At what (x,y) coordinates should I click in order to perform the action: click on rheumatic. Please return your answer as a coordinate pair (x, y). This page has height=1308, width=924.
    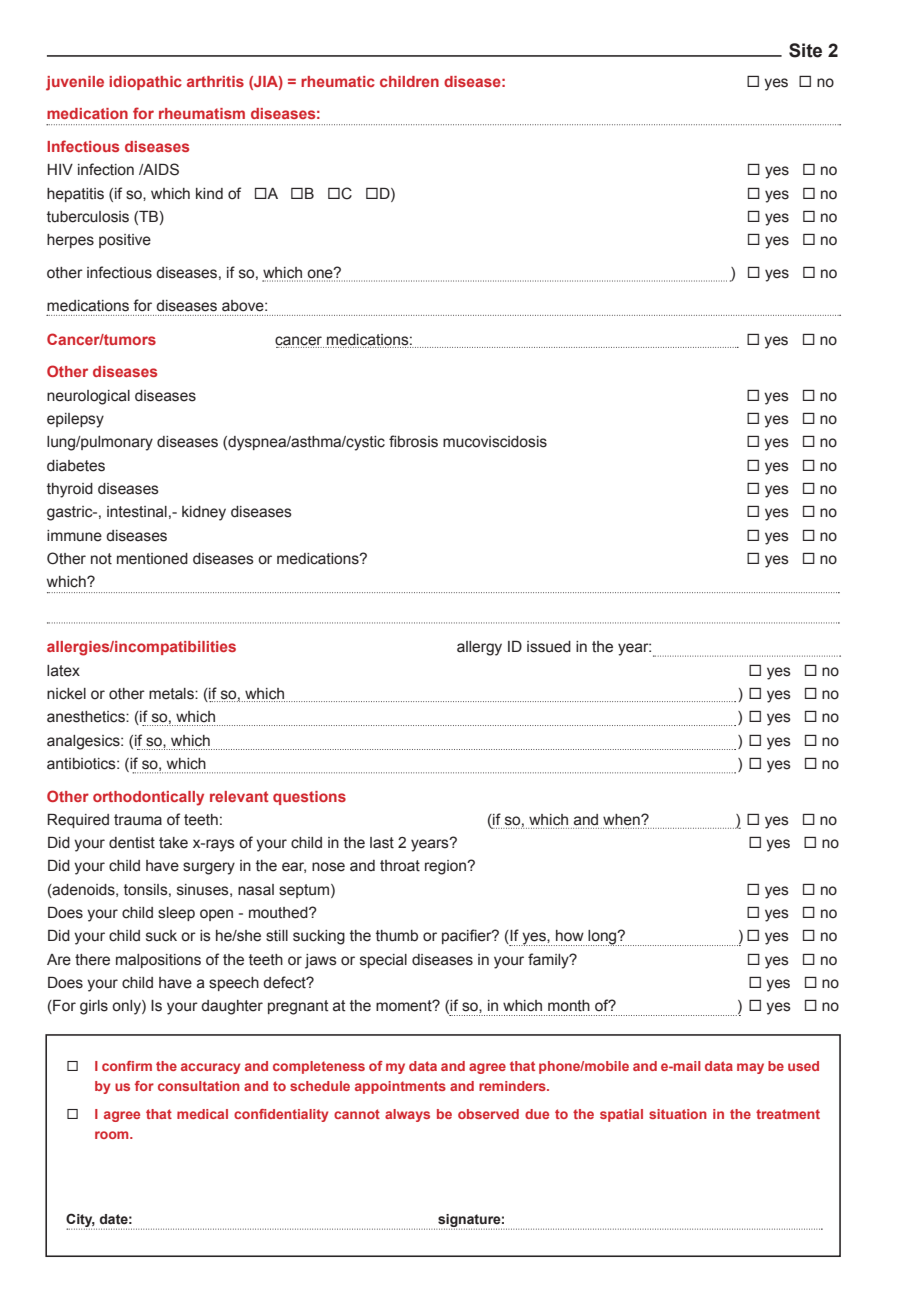
    Looking at the image, I should click on (338, 81).
